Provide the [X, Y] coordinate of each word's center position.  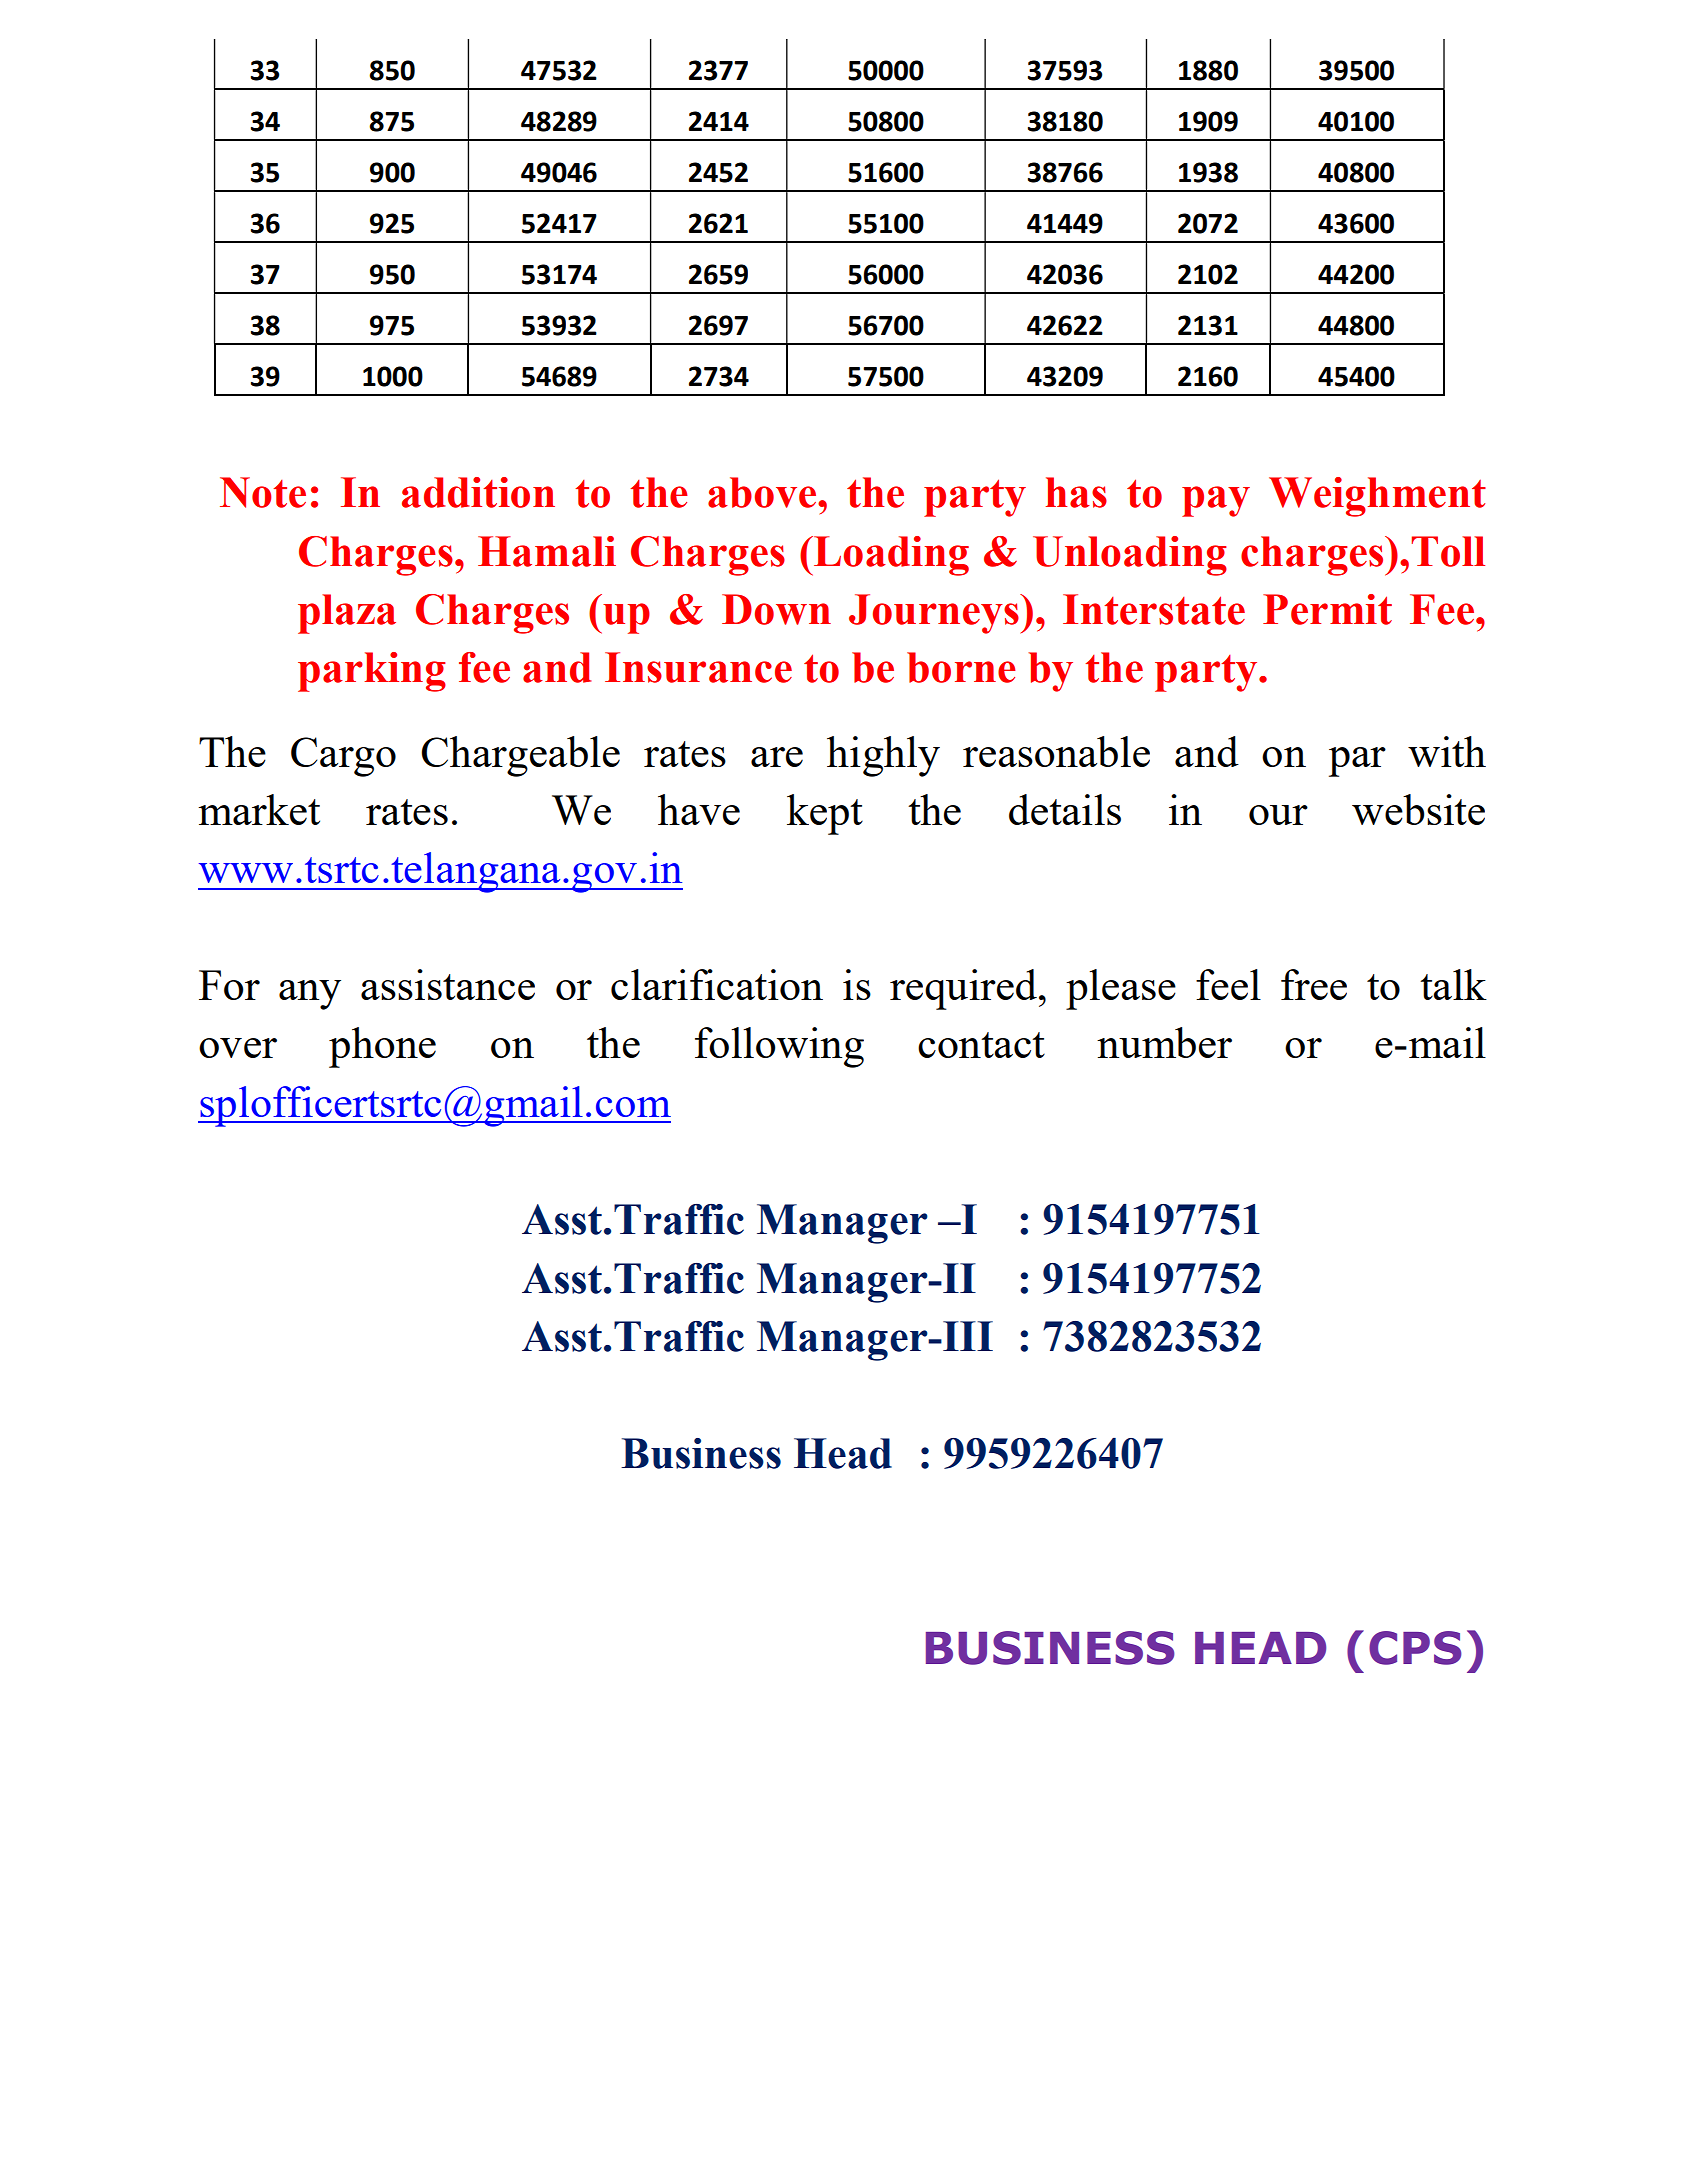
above [763, 492]
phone [382, 1047]
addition [478, 492]
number [1164, 1042]
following [779, 1047]
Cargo [343, 757]
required [963, 989]
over [238, 1048]
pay [1216, 501]
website [1418, 809]
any [310, 995]
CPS [1415, 1648]
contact [981, 1045]
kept [825, 814]
